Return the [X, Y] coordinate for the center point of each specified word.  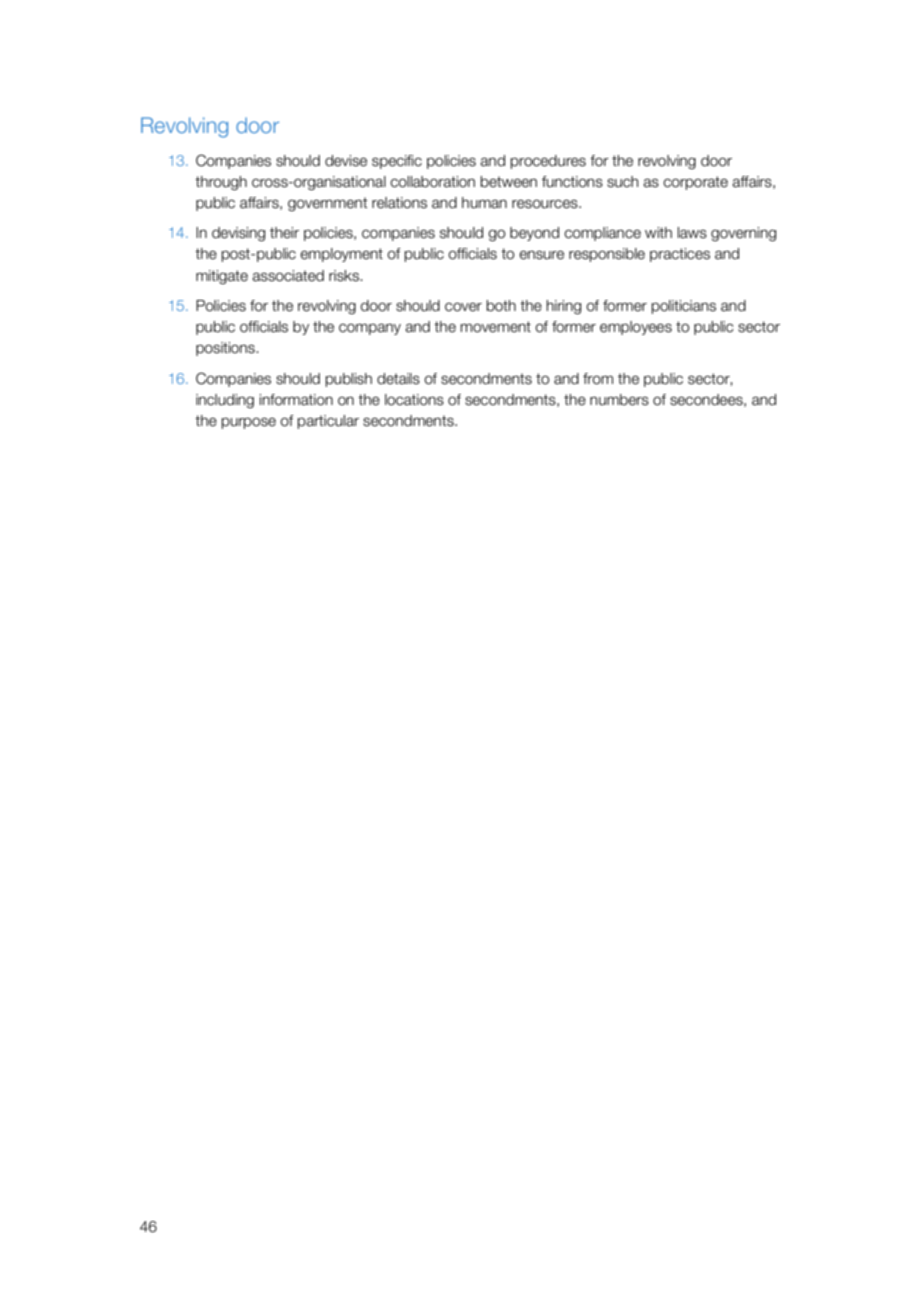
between [508, 182]
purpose [248, 423]
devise [346, 161]
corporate [695, 183]
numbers [619, 400]
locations [414, 400]
